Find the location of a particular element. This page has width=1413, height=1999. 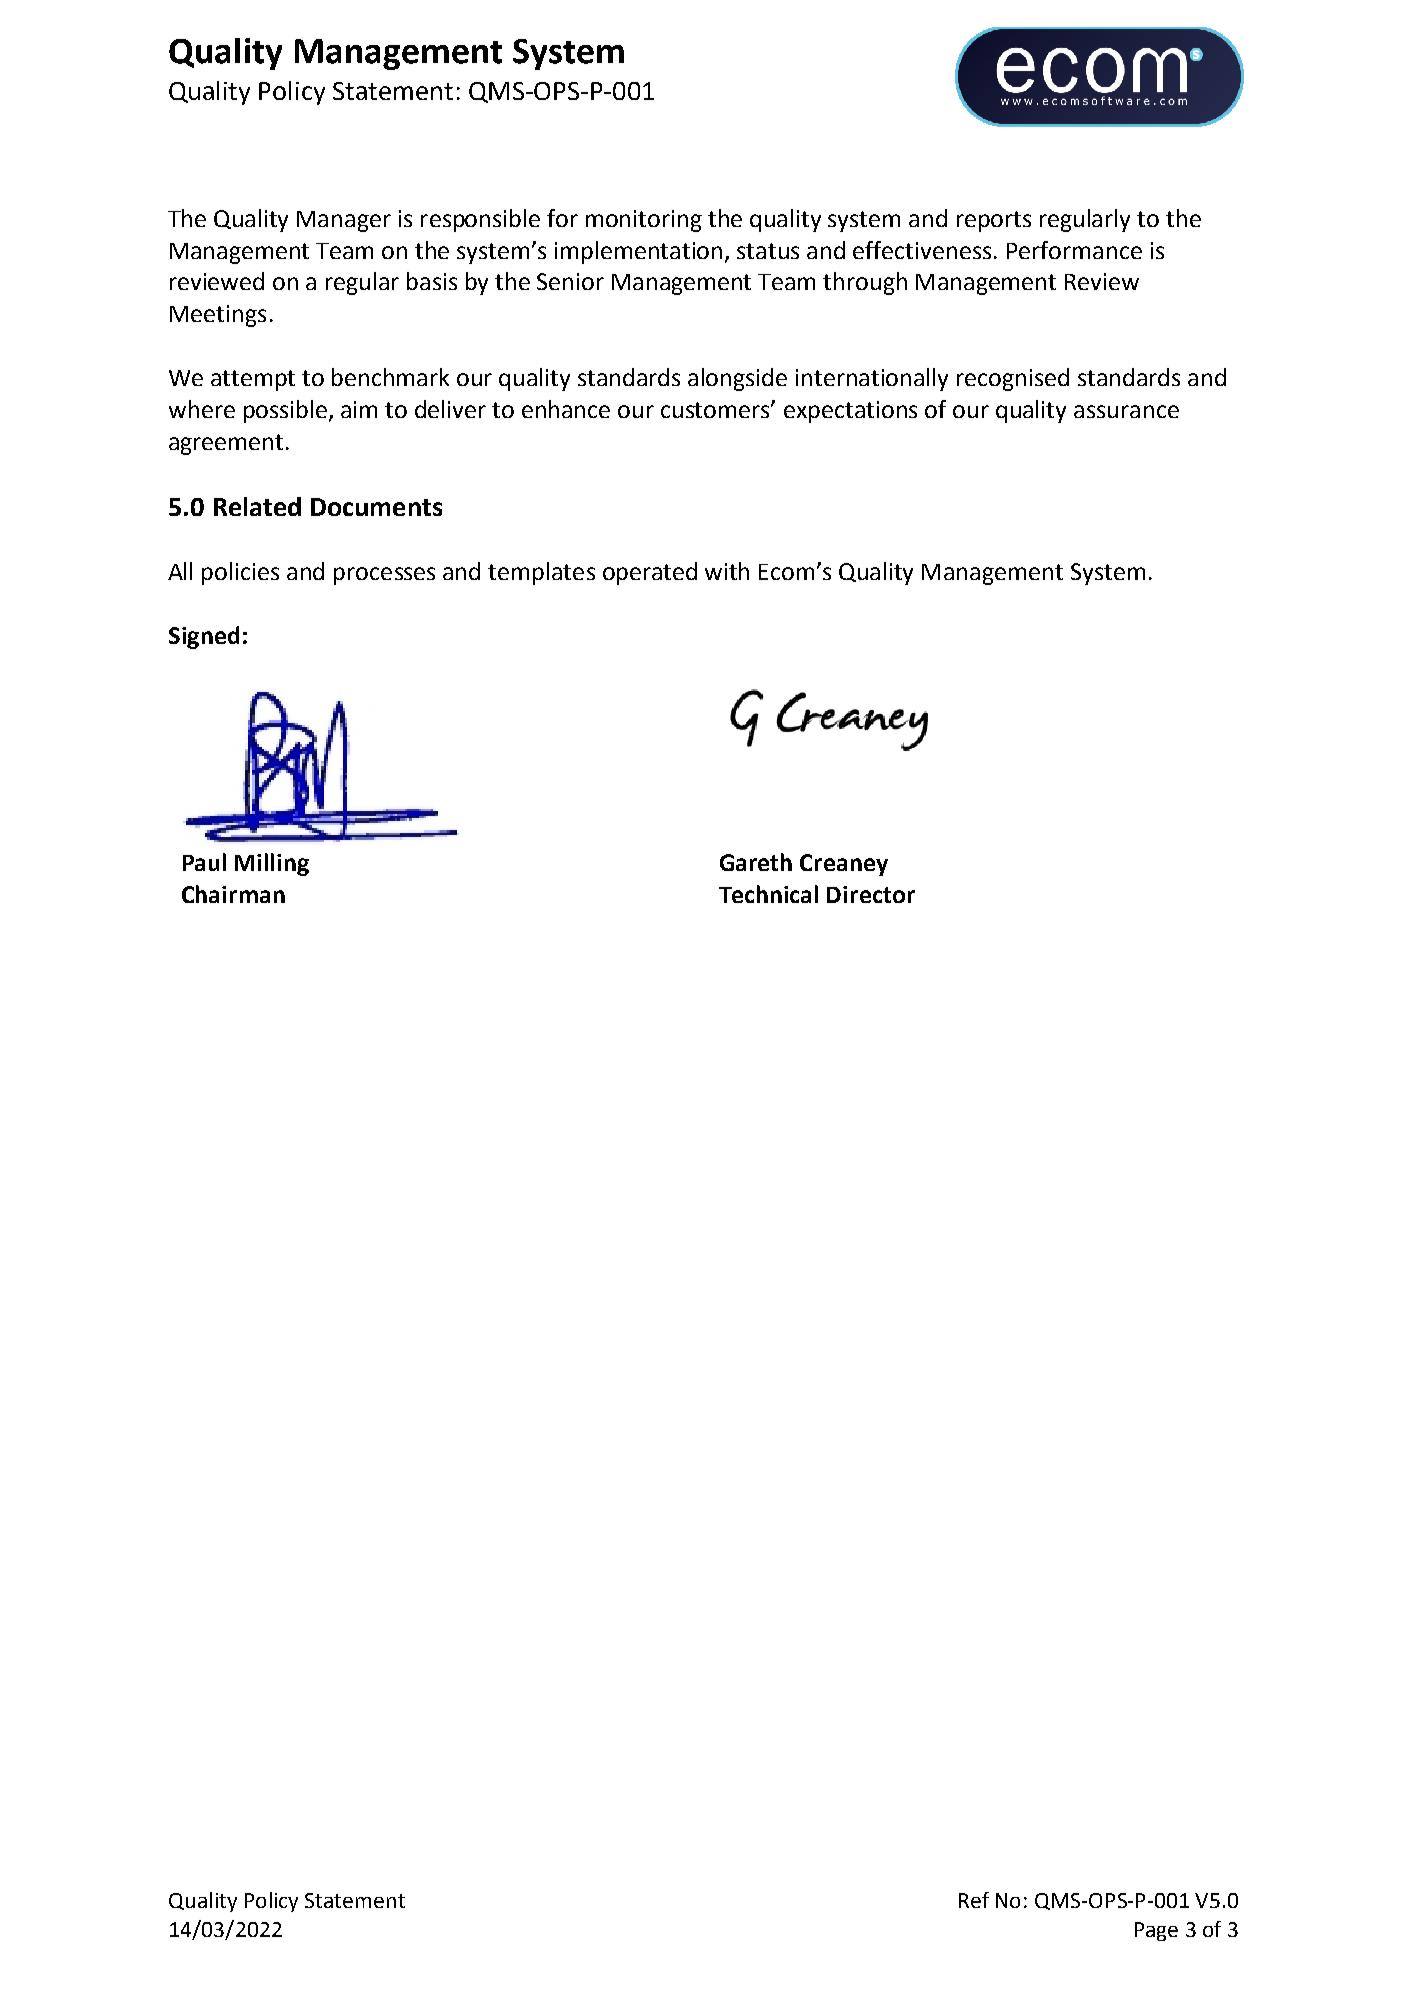

Technical is located at coordinates (768, 894).
